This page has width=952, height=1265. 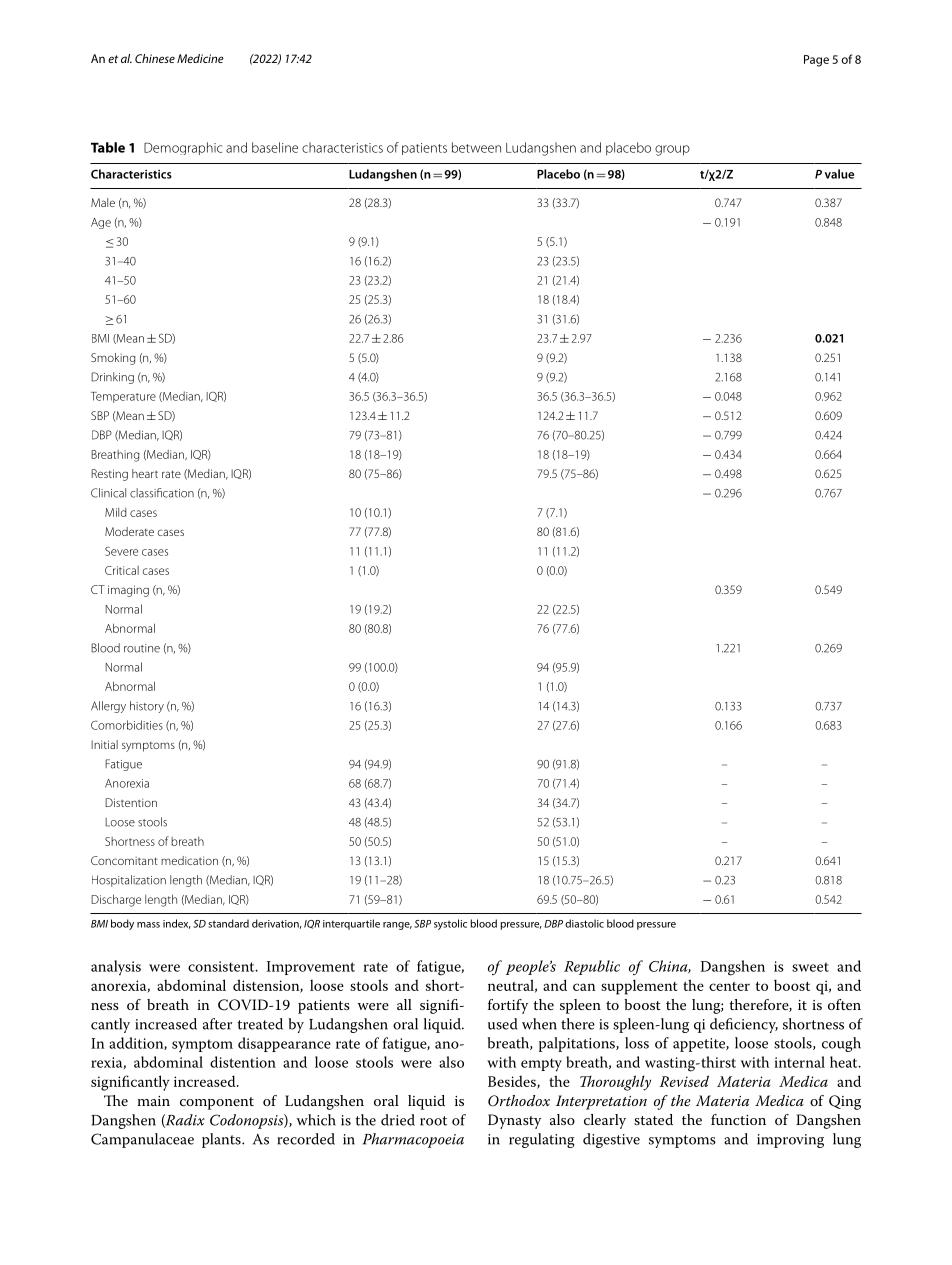 I want to click on systolic, so click(x=450, y=924).
